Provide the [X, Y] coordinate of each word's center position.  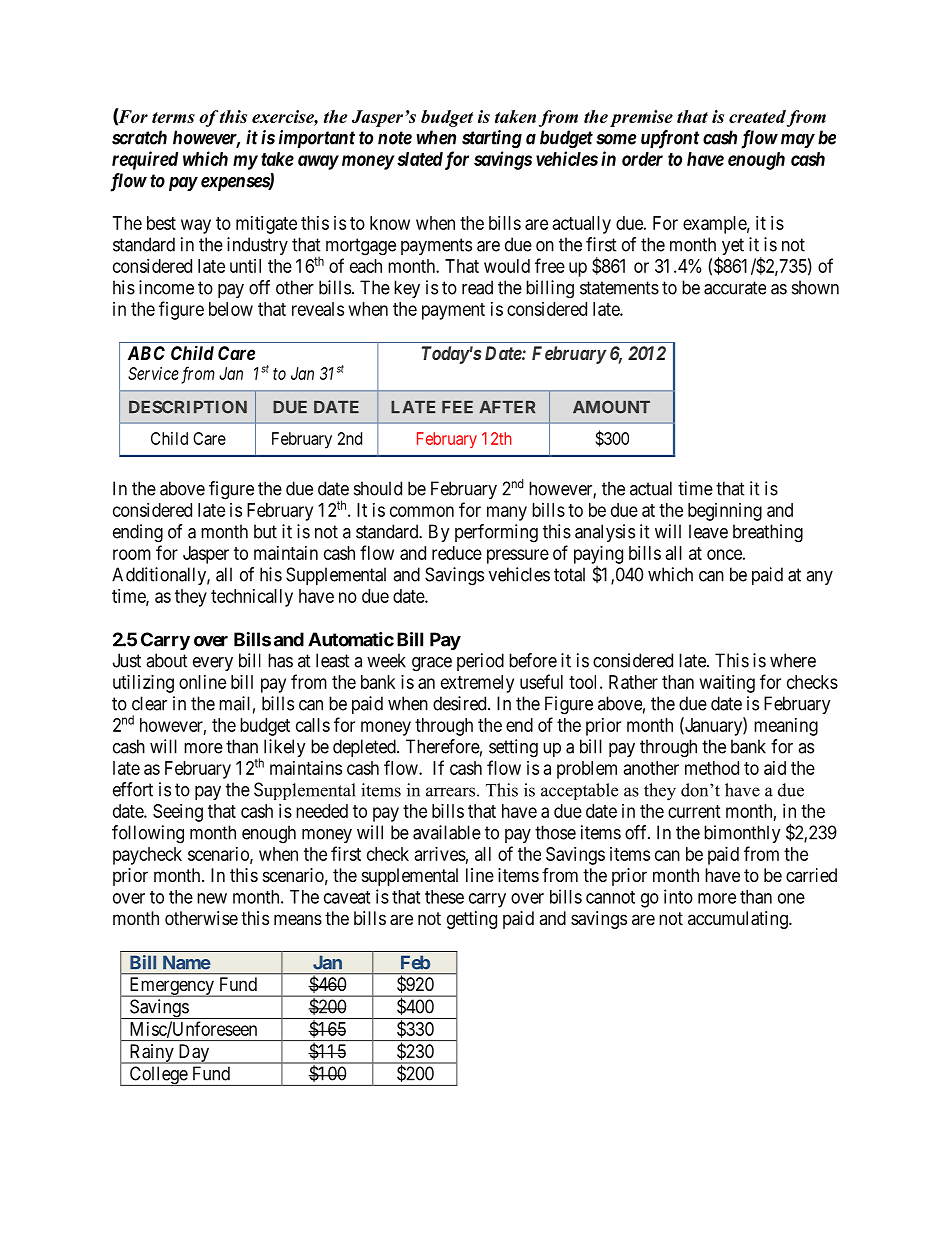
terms [173, 117]
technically [252, 598]
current [694, 811]
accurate [735, 288]
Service [153, 373]
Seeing [178, 813]
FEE [457, 407]
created [757, 116]
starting [492, 139]
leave [708, 531]
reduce [457, 553]
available [447, 832]
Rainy [151, 1054]
